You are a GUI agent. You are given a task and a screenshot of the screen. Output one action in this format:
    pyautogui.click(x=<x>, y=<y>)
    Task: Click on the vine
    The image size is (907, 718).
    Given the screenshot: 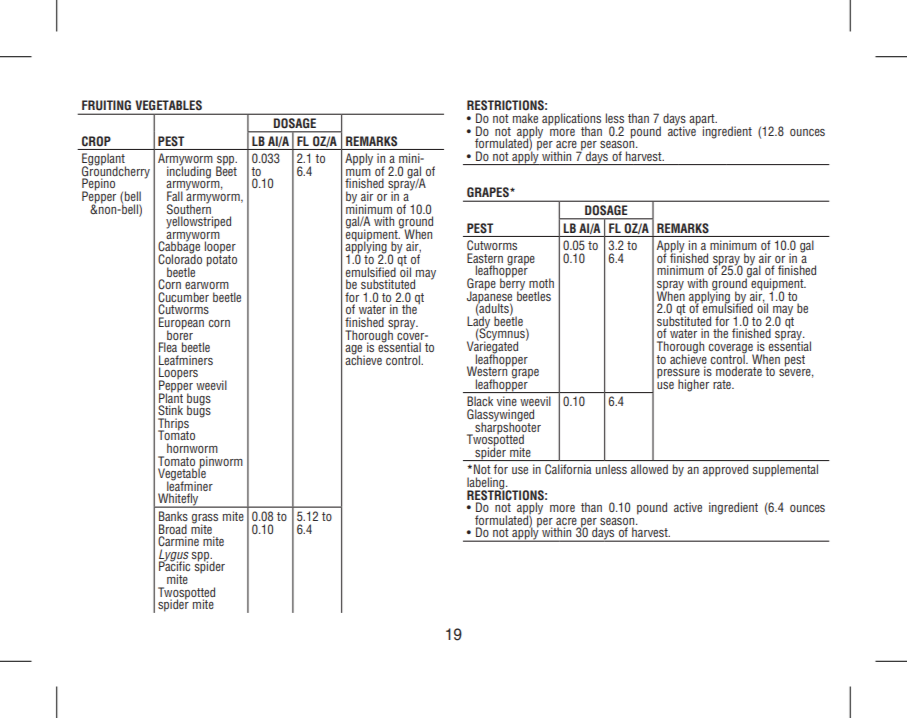 What is the action you would take?
    pyautogui.click(x=507, y=401)
